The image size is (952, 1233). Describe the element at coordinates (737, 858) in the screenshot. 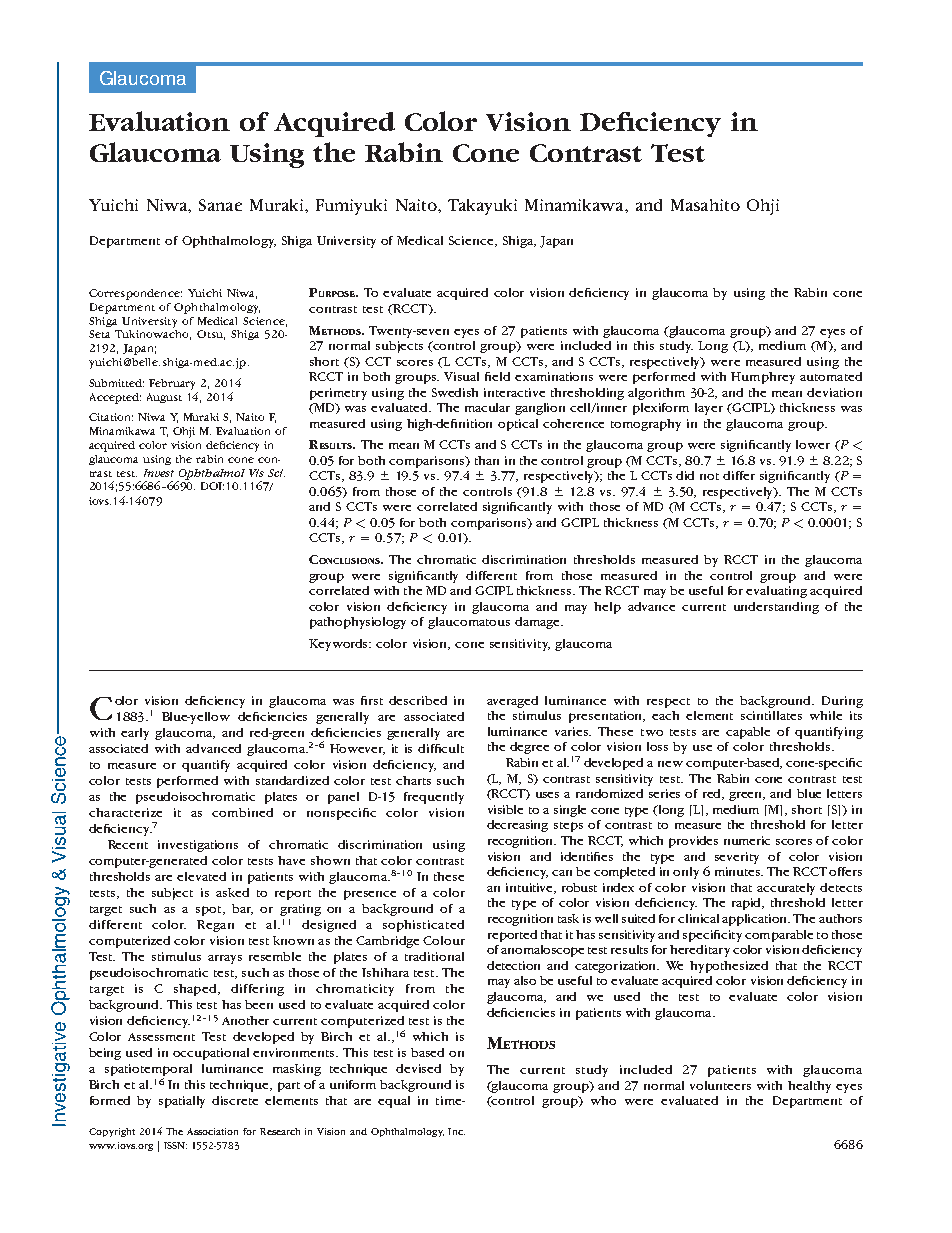

I see `severity` at that location.
